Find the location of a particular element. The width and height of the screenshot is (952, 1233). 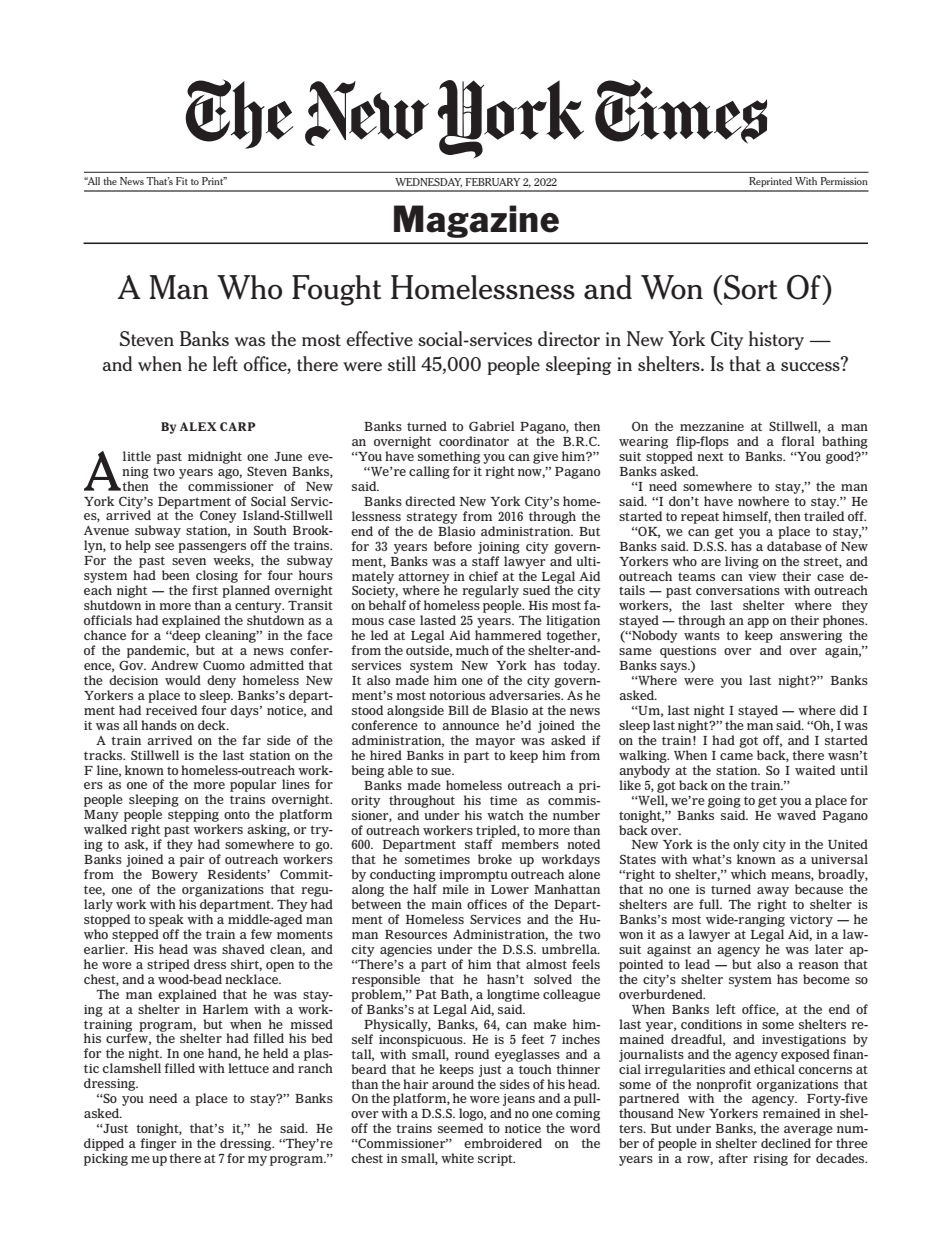

seemed is located at coordinates (460, 1128).
